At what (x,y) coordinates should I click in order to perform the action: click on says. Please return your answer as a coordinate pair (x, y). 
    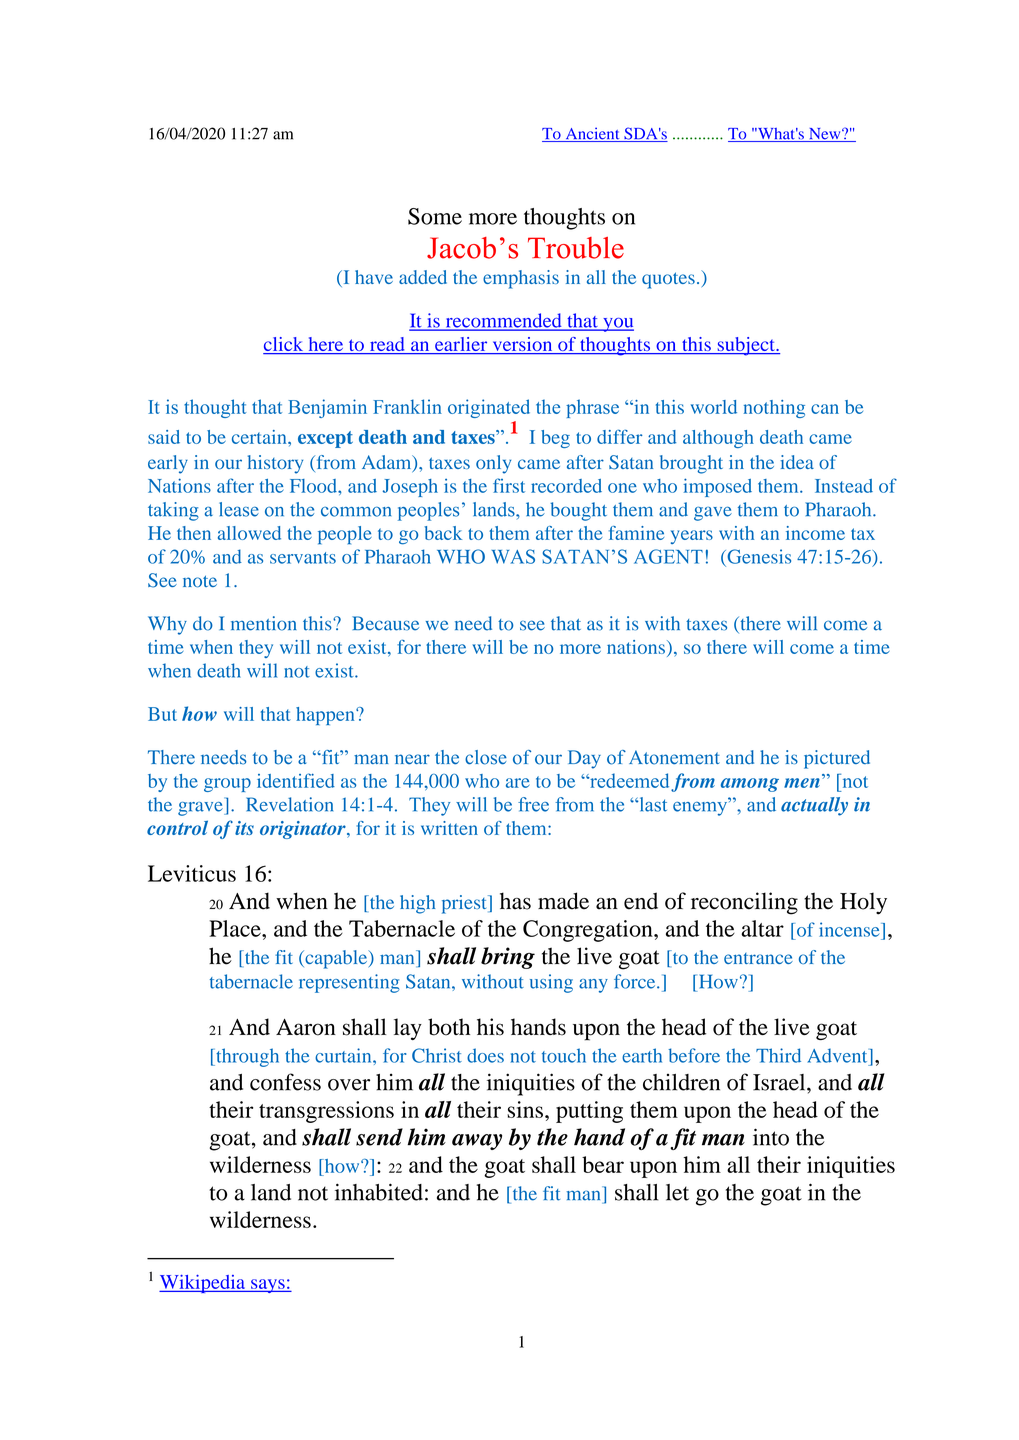
    Looking at the image, I should click on (268, 1286).
